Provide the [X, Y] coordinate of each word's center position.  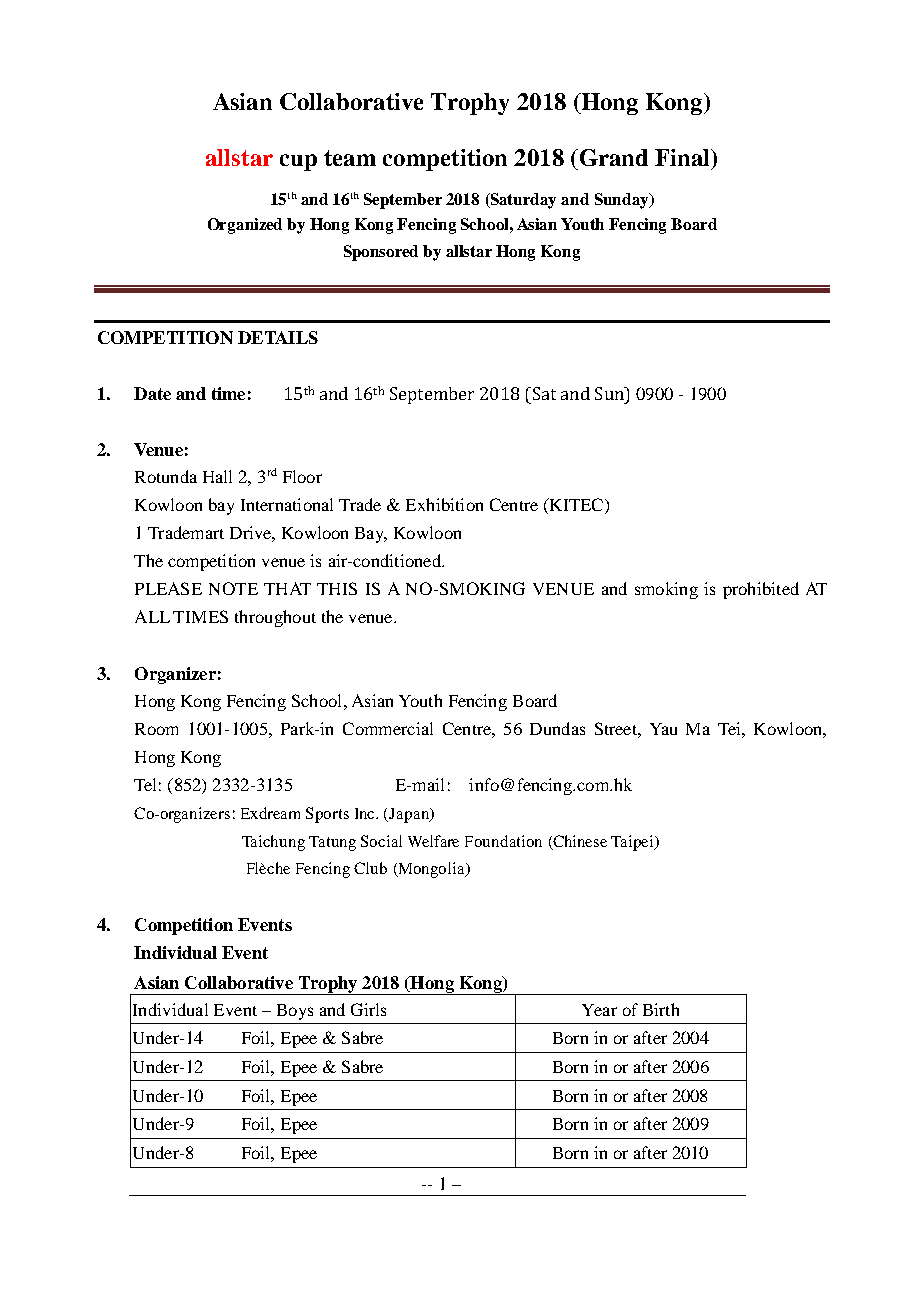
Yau [663, 729]
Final [683, 157]
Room [156, 729]
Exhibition [444, 504]
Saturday [522, 201]
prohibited [761, 590]
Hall [217, 476]
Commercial [388, 728]
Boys [295, 1012]
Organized [245, 226]
